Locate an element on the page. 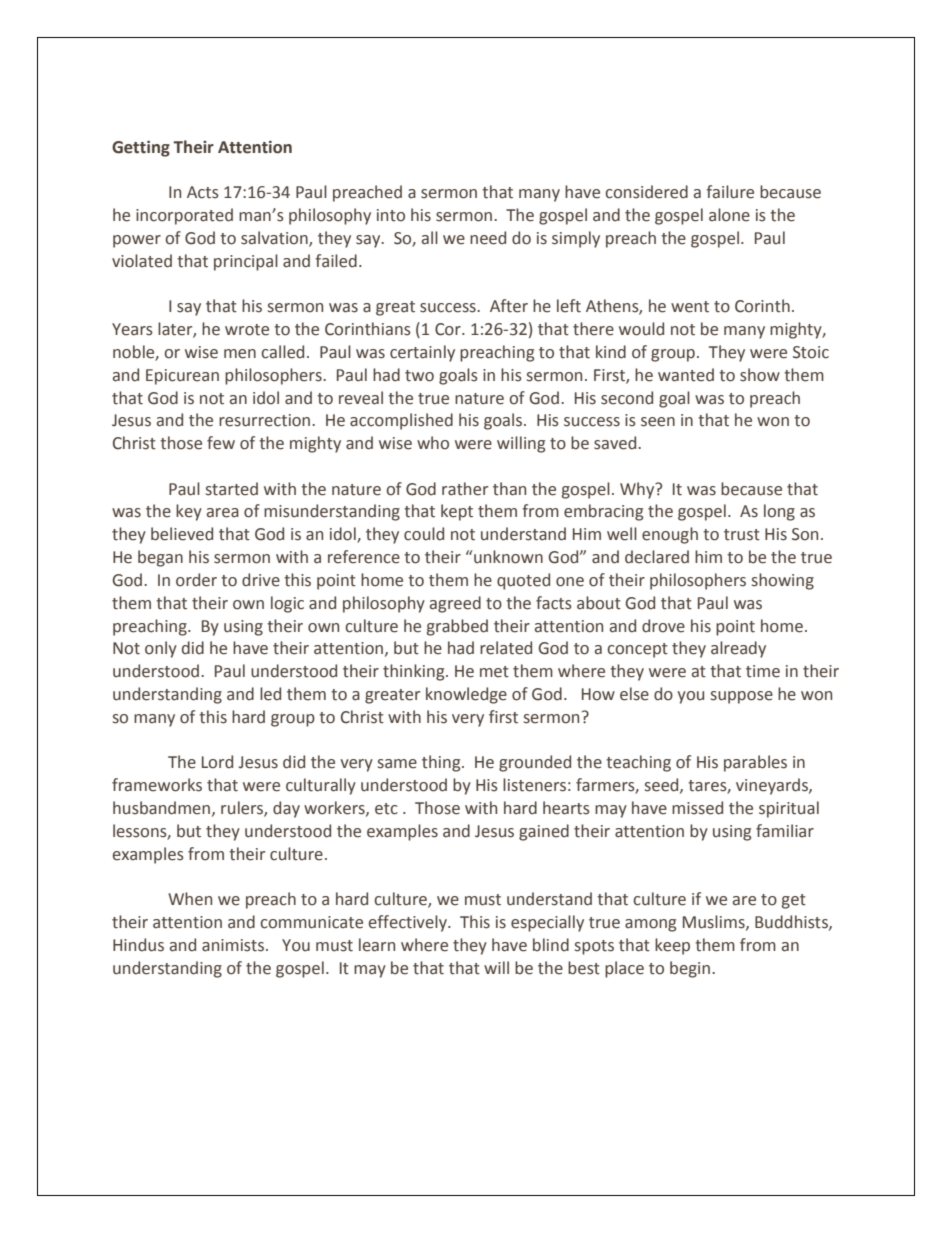 Image resolution: width=952 pixels, height=1233 pixels. After is located at coordinates (509, 306).
